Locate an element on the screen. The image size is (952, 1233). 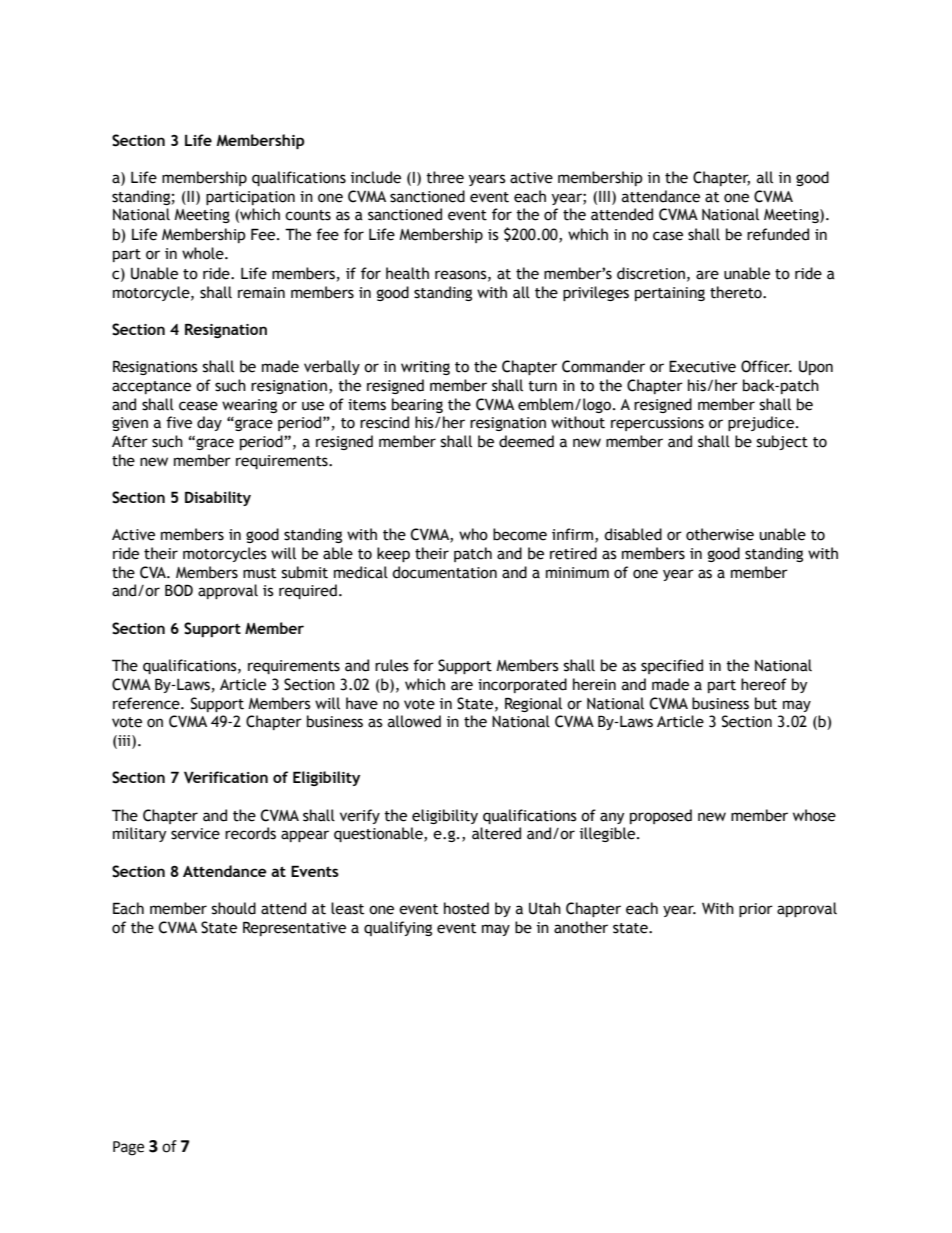
three is located at coordinates (445, 177).
